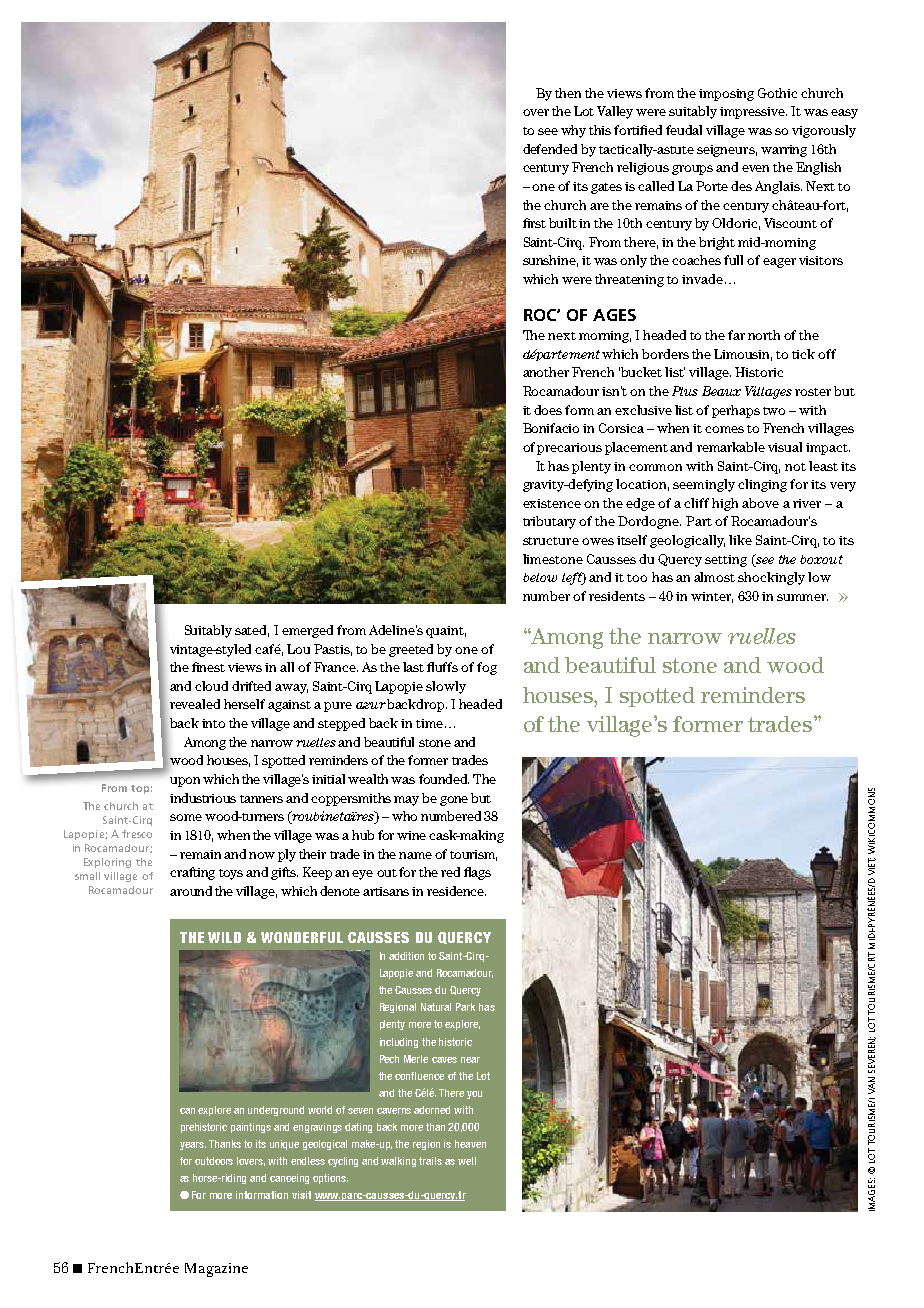  I want to click on Magazine, so click(216, 1270).
